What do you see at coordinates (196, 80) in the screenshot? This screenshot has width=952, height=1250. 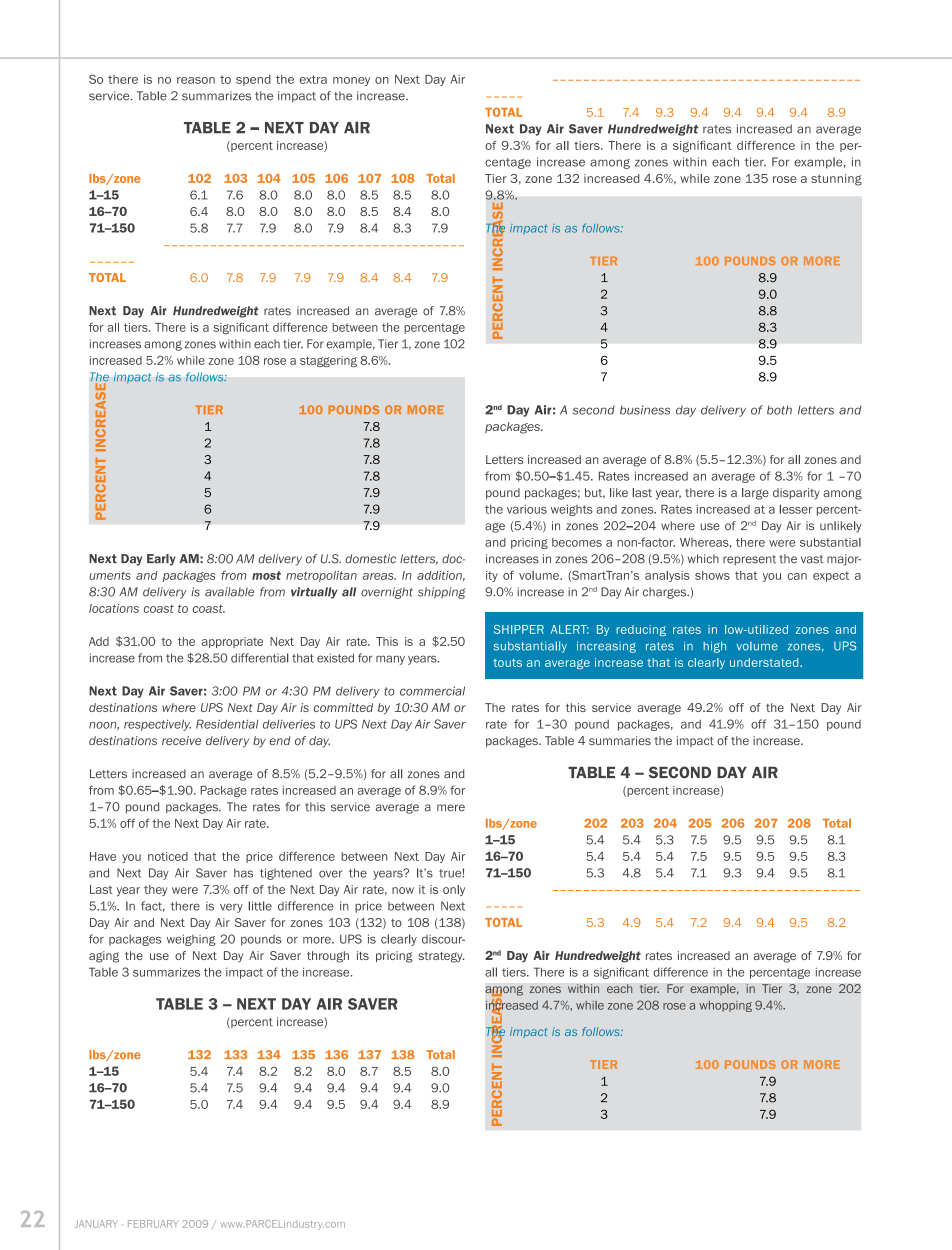 I see `reason` at bounding box center [196, 80].
